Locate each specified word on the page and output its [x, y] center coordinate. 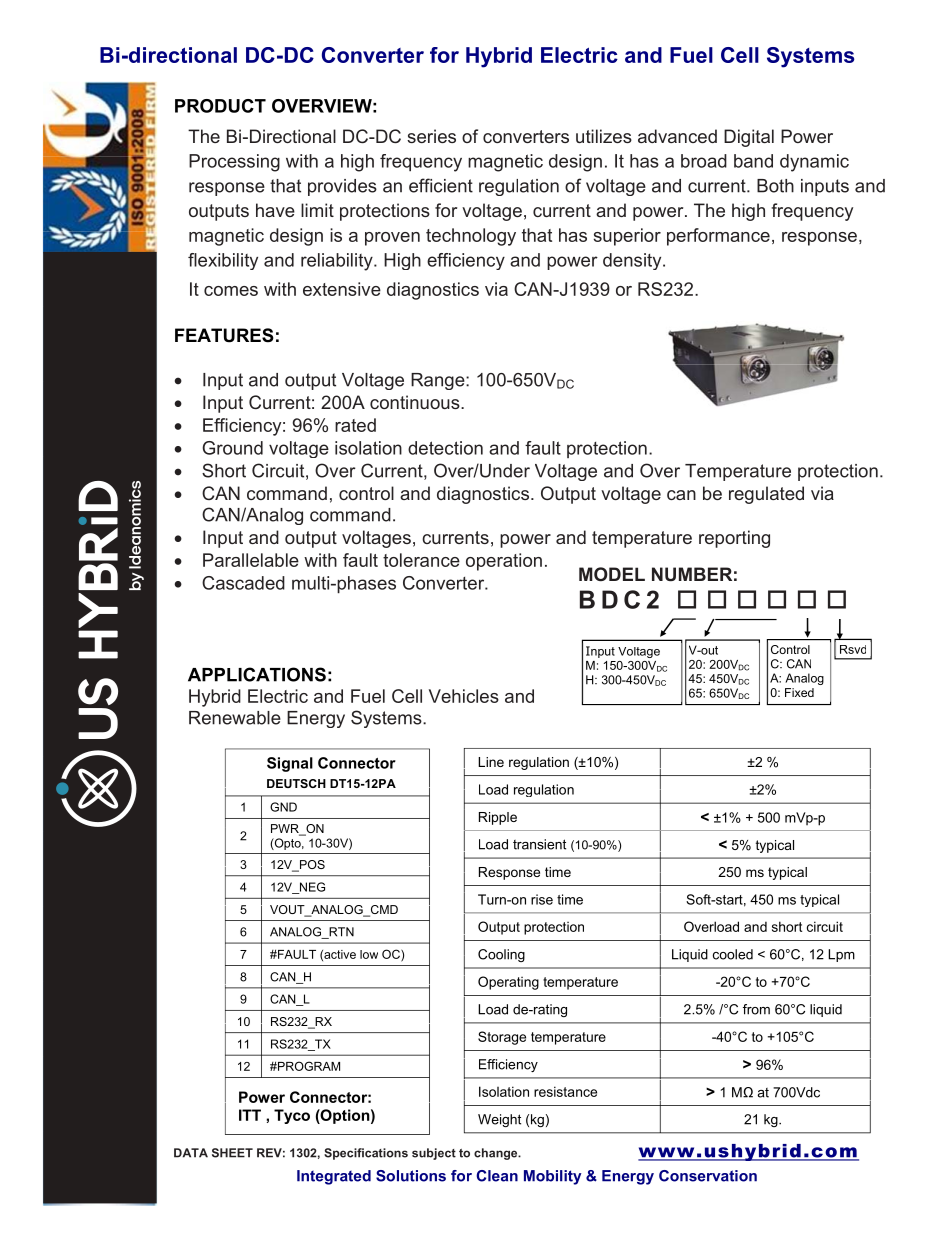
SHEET [232, 1153]
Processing [234, 163]
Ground [232, 448]
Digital [749, 138]
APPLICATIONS [257, 674]
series [431, 136]
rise [542, 899]
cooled [733, 954]
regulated [766, 495]
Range [439, 381]
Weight [499, 1120]
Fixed [799, 692]
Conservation [708, 1176]
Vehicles [464, 696]
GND [283, 807]
